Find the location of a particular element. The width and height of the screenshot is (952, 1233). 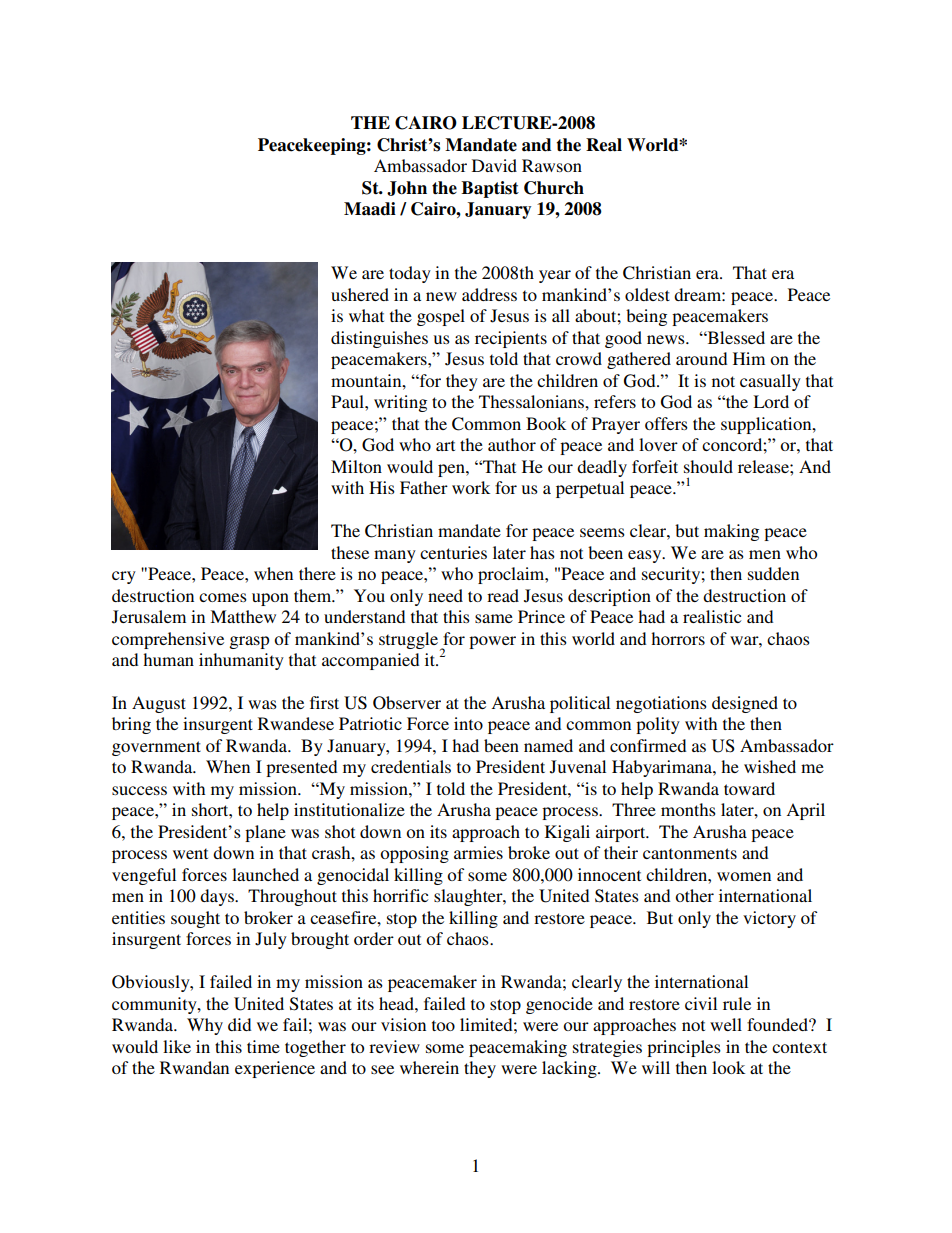

art is located at coordinates (445, 445).
